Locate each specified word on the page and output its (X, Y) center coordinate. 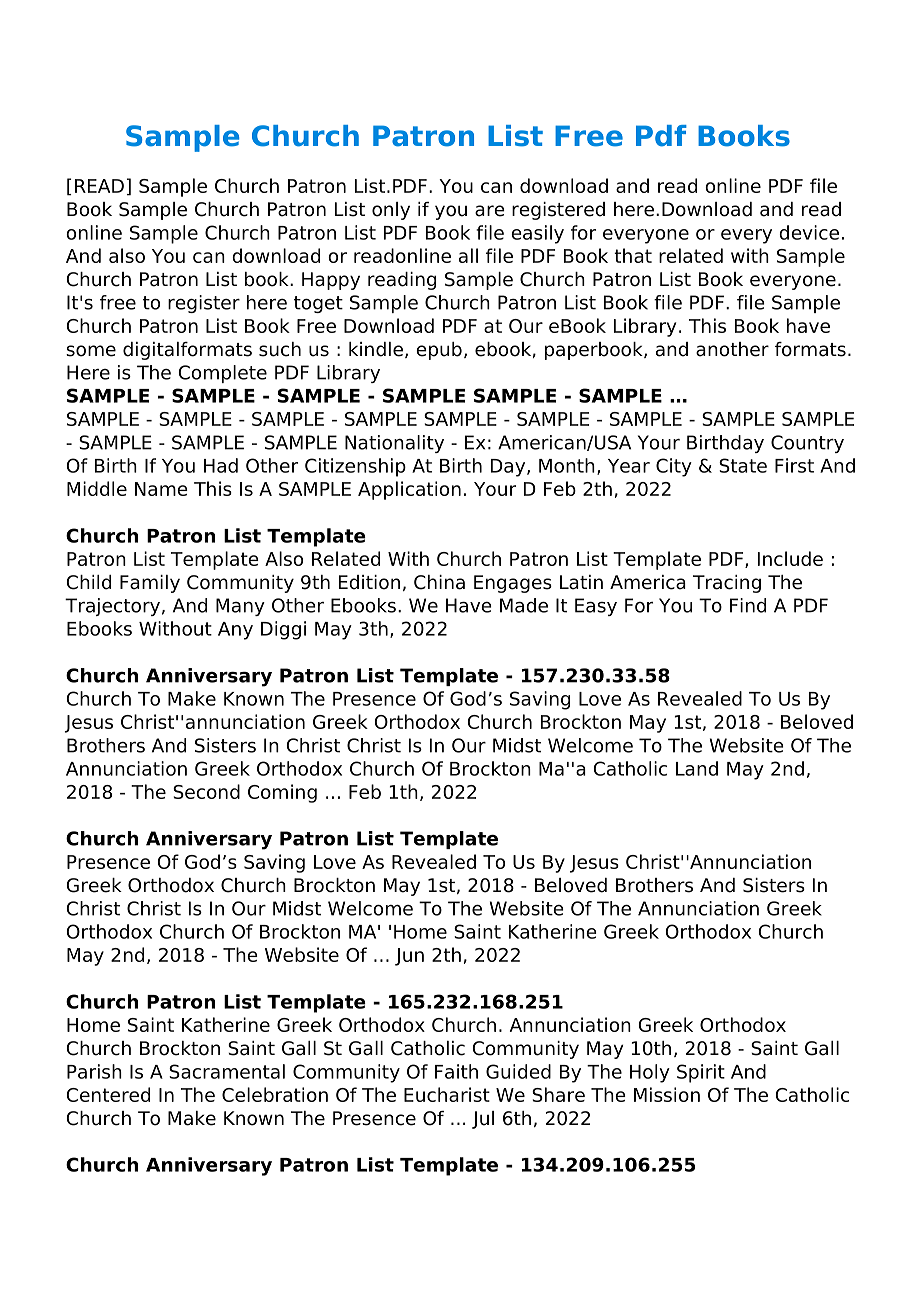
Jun (409, 957)
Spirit (701, 1073)
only (391, 211)
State (743, 465)
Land (697, 768)
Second (206, 791)
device (809, 232)
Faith (456, 1071)
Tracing (727, 584)
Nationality (394, 444)
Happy (331, 281)
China (439, 582)
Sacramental (227, 1071)
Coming (282, 793)
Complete (222, 374)
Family (150, 584)
